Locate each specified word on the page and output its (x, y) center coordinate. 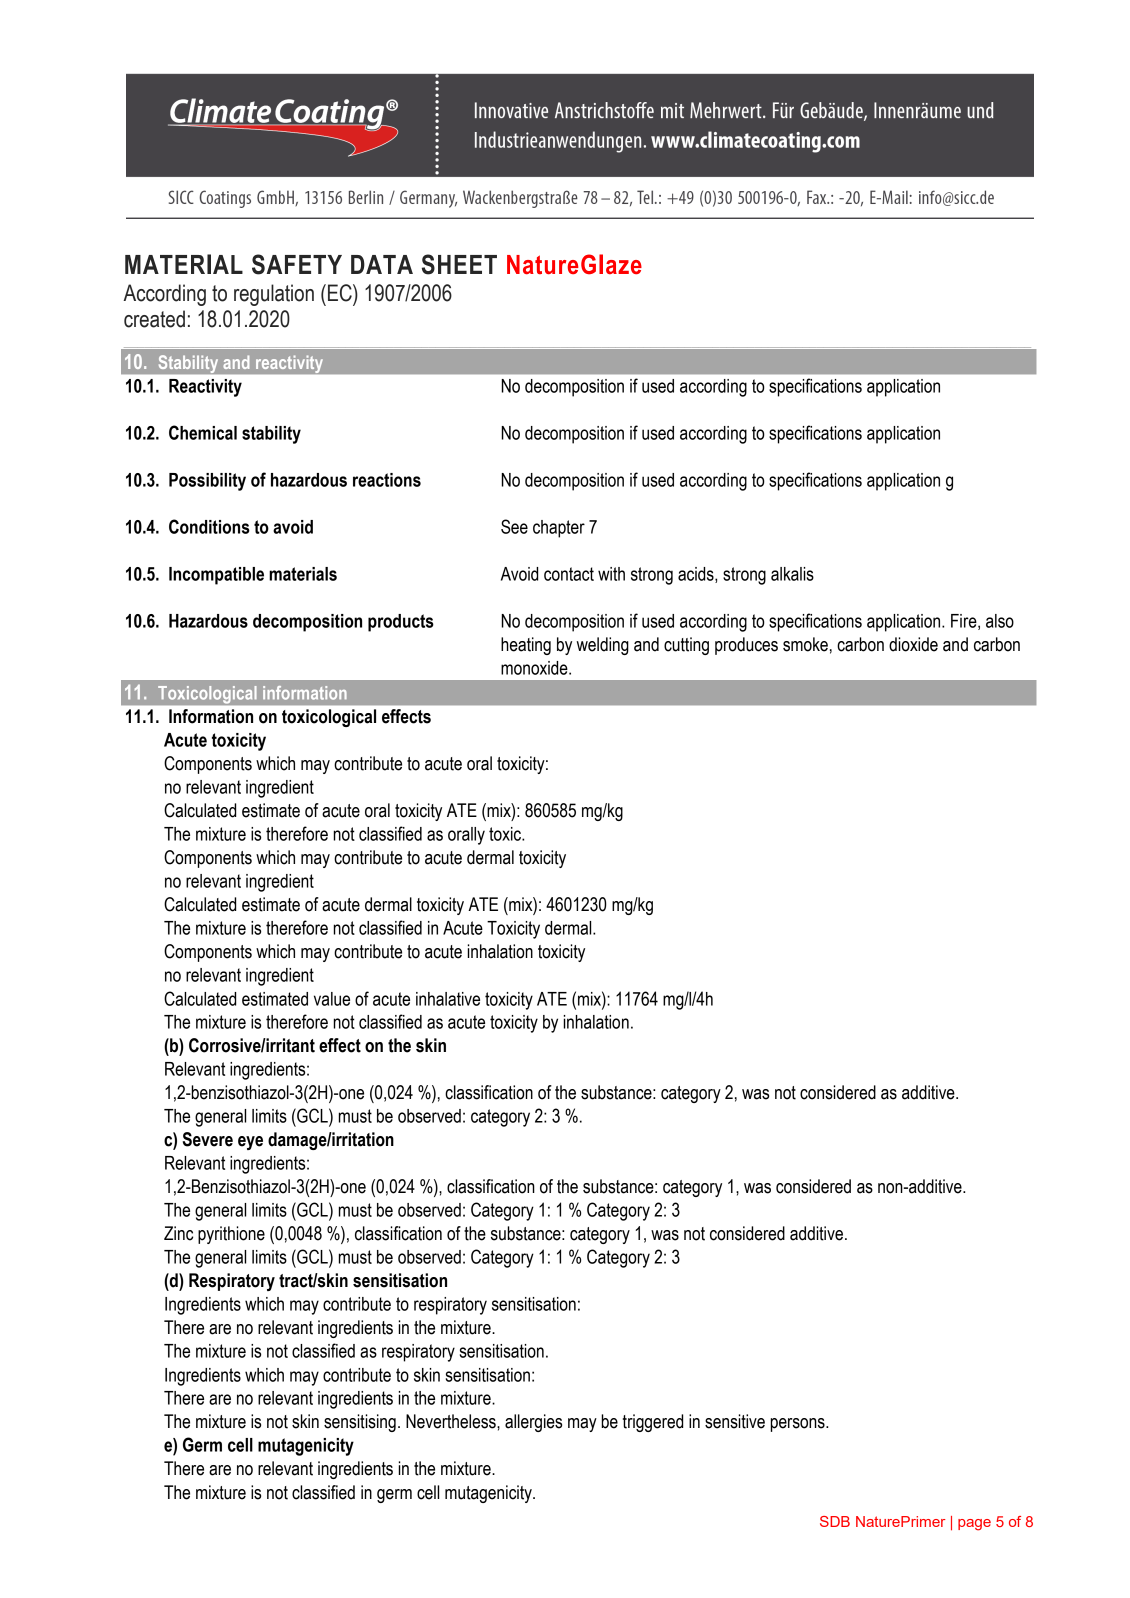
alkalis (792, 574)
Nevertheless (452, 1421)
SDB (835, 1521)
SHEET (459, 264)
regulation (274, 295)
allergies (533, 1423)
